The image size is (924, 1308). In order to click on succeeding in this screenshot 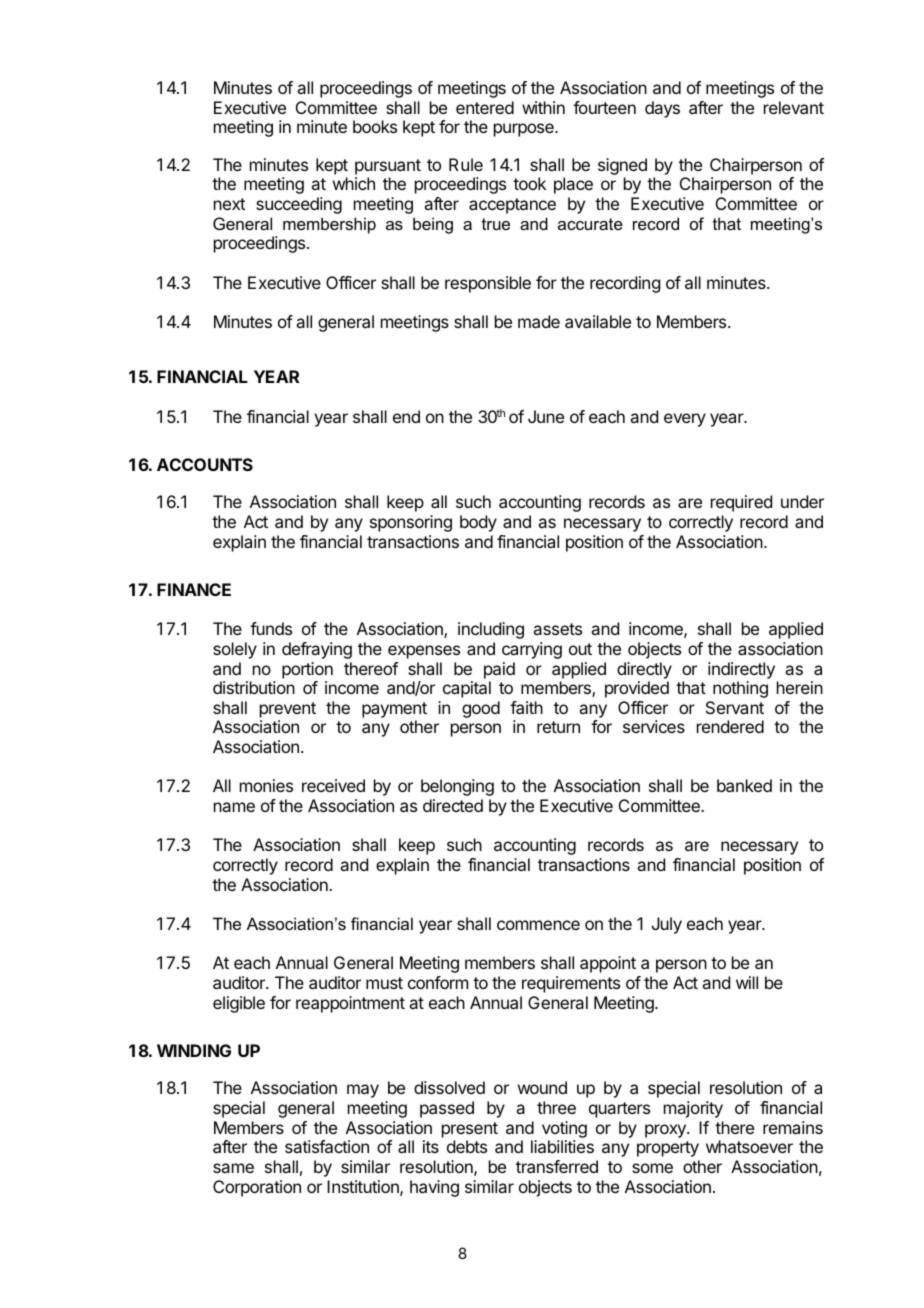, I will do `click(299, 205)`.
